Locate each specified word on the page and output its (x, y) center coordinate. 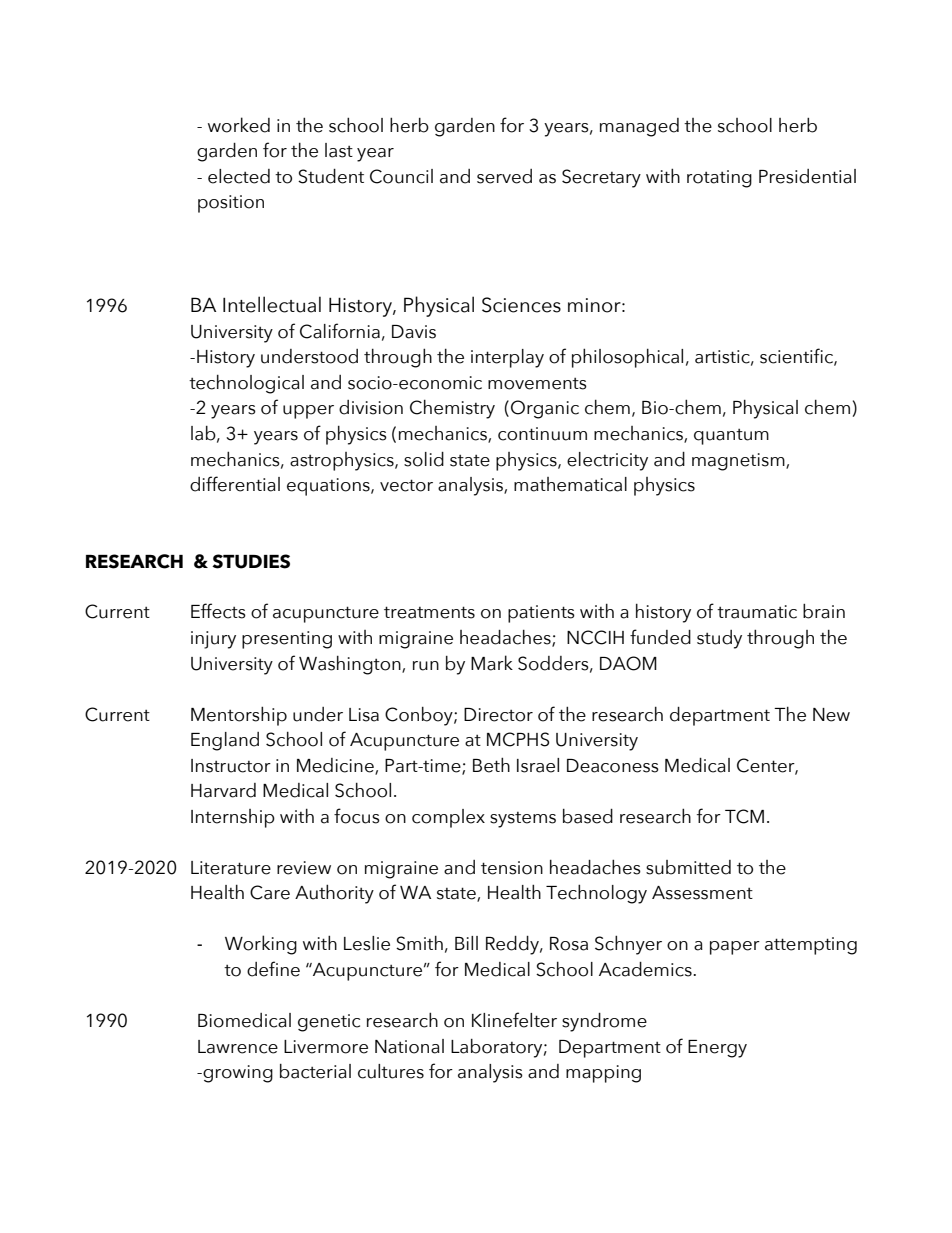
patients (541, 614)
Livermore (326, 1047)
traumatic (757, 612)
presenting (287, 640)
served (504, 176)
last (339, 150)
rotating (719, 179)
